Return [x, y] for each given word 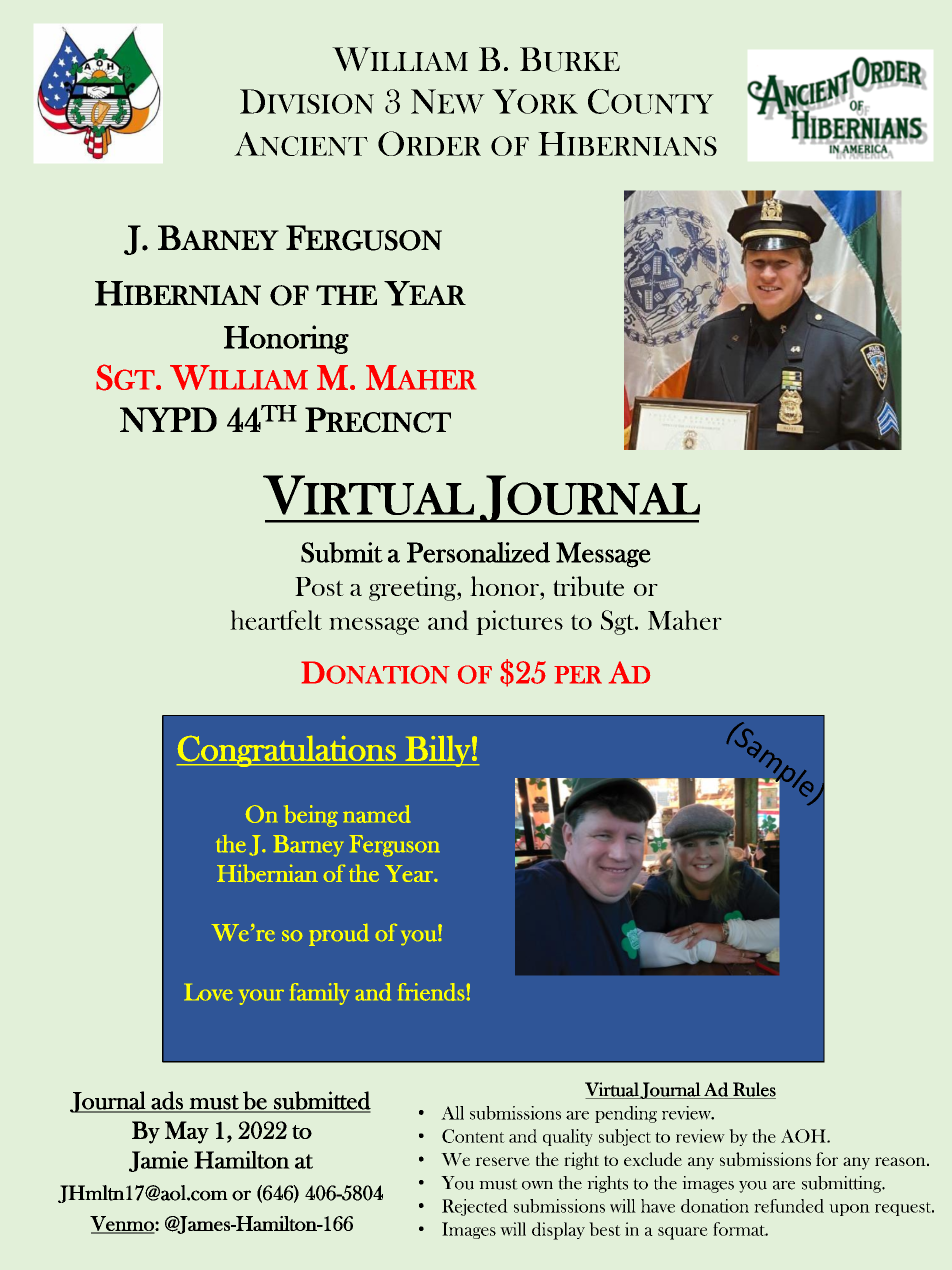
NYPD [168, 419]
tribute [588, 586]
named [376, 814]
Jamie [158, 1161]
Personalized [478, 552]
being [311, 816]
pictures [519, 622]
